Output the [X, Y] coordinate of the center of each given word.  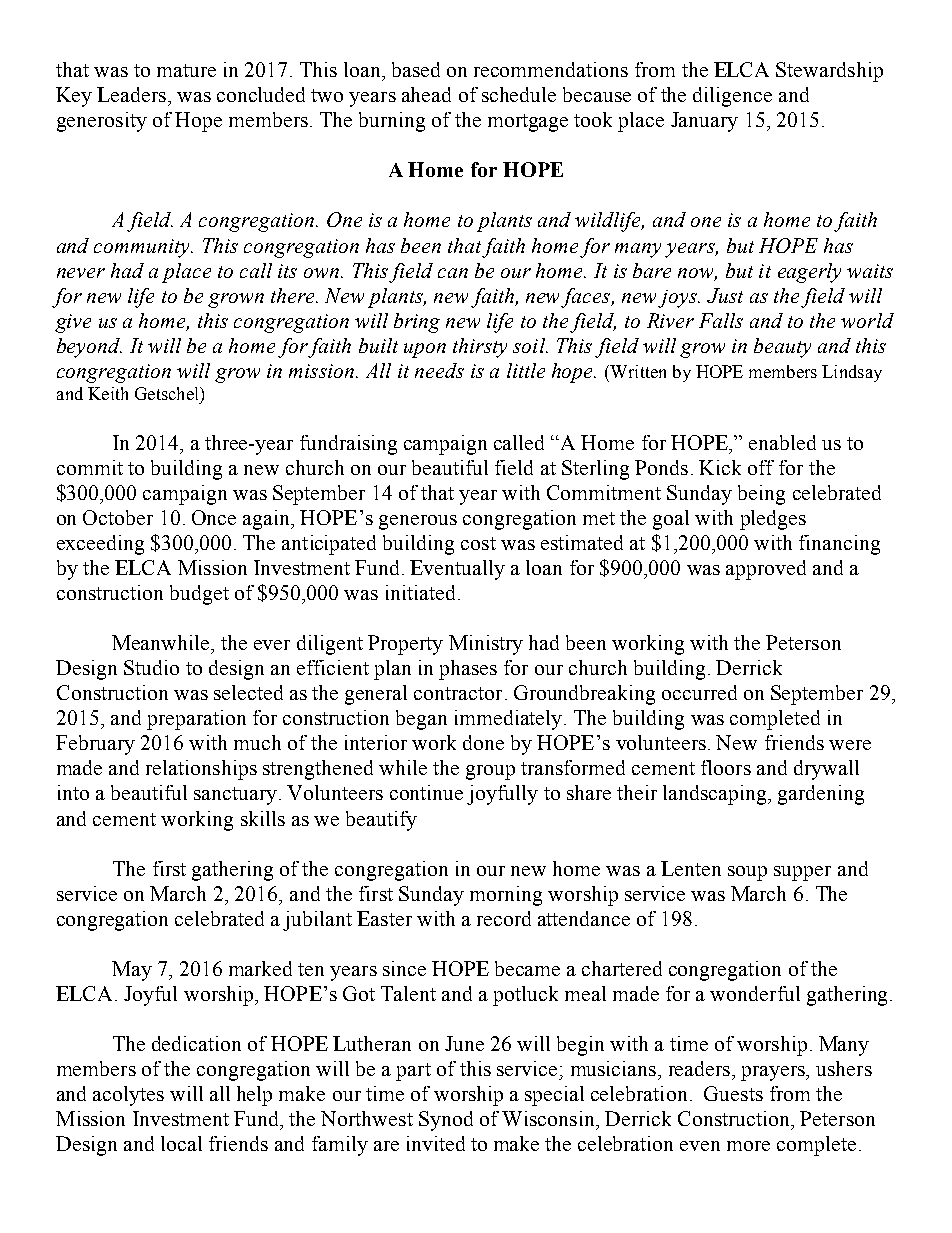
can [453, 273]
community [143, 248]
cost [478, 543]
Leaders [133, 94]
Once [214, 517]
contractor [458, 693]
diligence [732, 97]
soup [747, 873]
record [504, 918]
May [132, 971]
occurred [699, 692]
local [181, 1143]
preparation [196, 720]
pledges [773, 520]
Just [725, 295]
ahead [426, 94]
